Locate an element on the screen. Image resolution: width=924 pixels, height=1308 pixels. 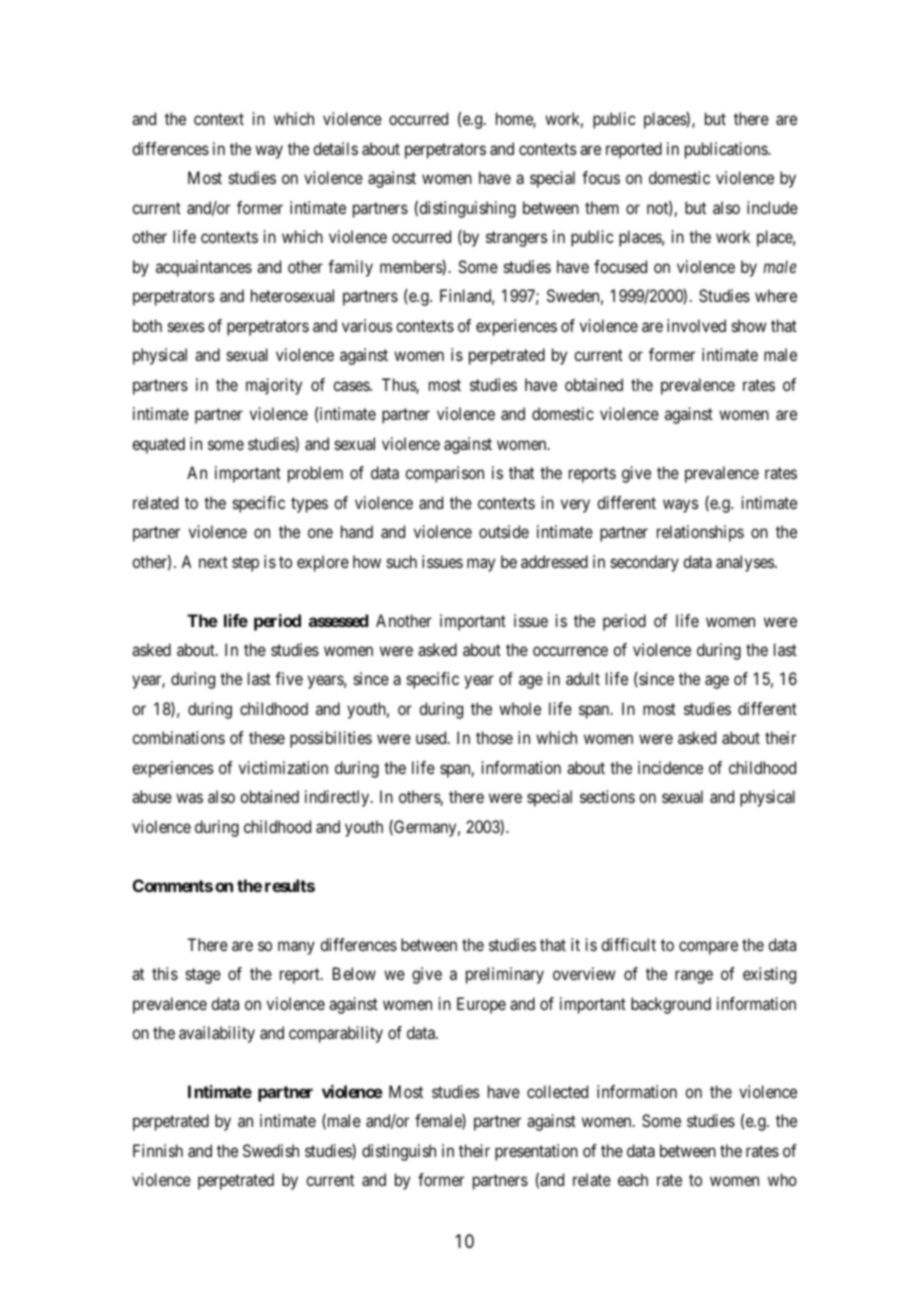
majority is located at coordinates (274, 386).
